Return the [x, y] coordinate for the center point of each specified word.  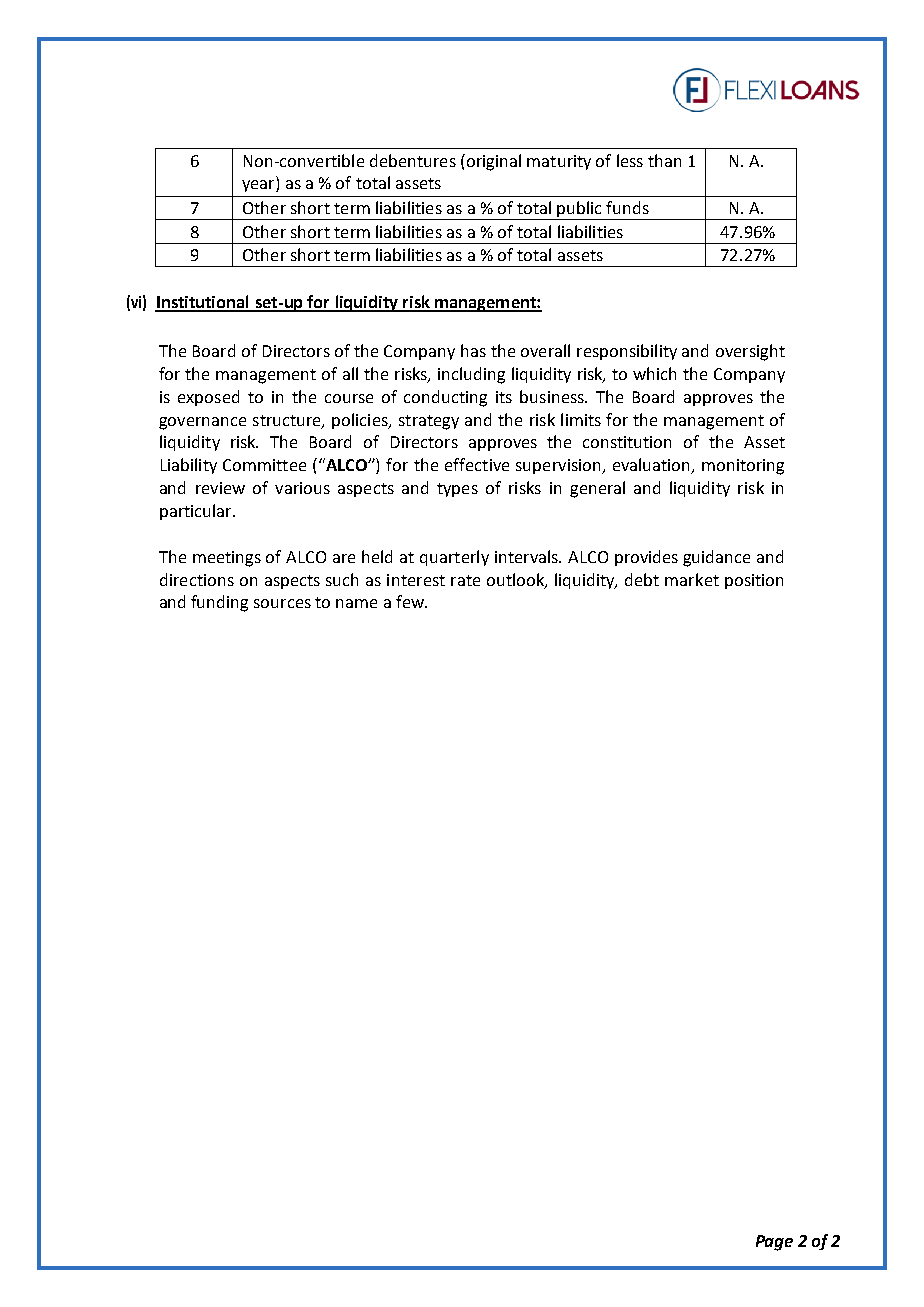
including [471, 375]
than [664, 160]
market [692, 579]
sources [282, 603]
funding [219, 603]
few [411, 601]
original [492, 162]
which [654, 373]
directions [197, 579]
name [356, 603]
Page [774, 1243]
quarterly [454, 558]
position [754, 581]
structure [288, 421]
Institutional [203, 303]
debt [642, 579]
